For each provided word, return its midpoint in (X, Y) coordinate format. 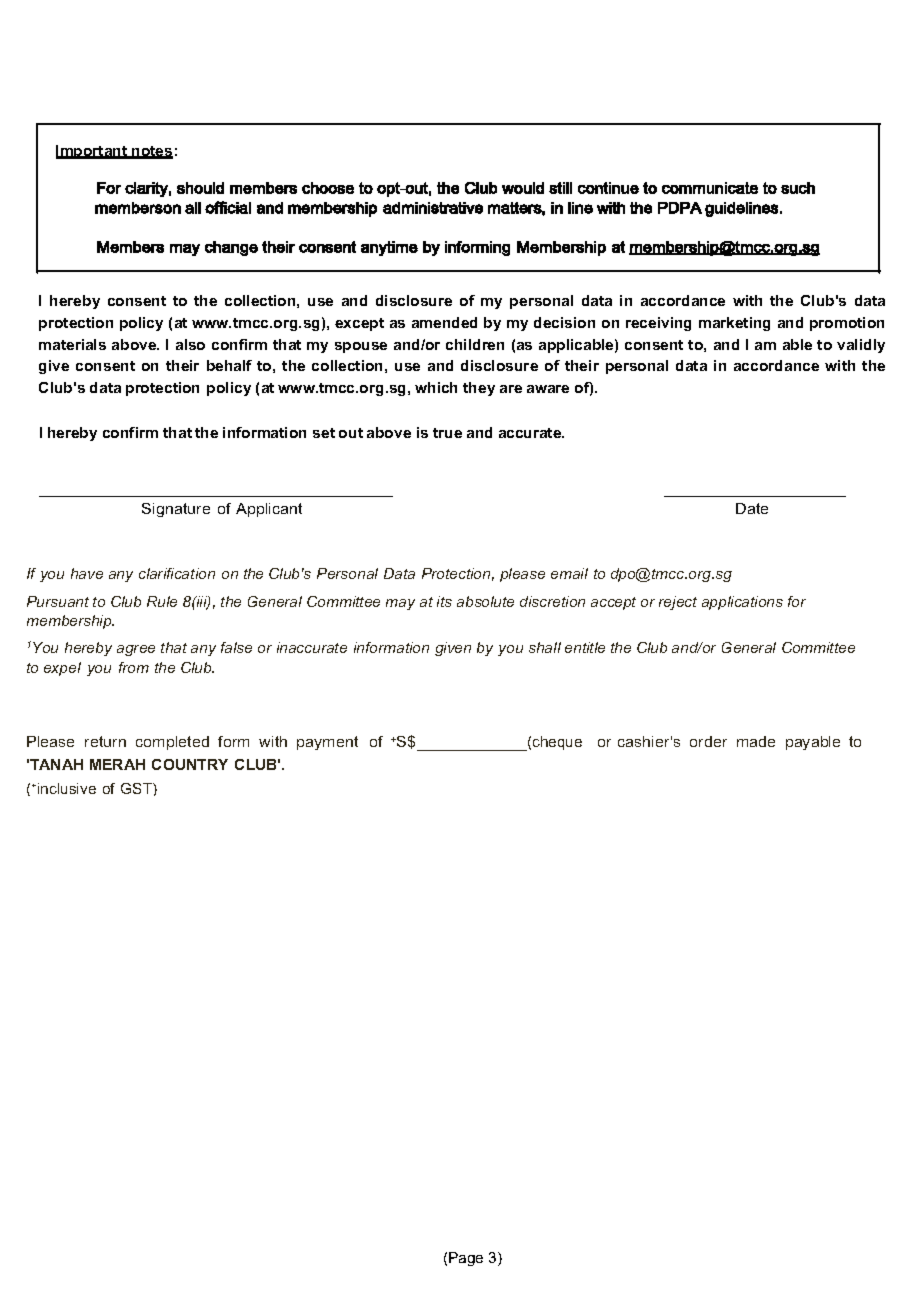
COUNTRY (190, 764)
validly (861, 346)
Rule (162, 601)
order (708, 741)
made (756, 741)
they (479, 389)
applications (742, 603)
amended (444, 322)
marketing (734, 324)
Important (93, 152)
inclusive (67, 788)
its (444, 601)
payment (327, 743)
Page (466, 1259)
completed (172, 743)
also (190, 344)
